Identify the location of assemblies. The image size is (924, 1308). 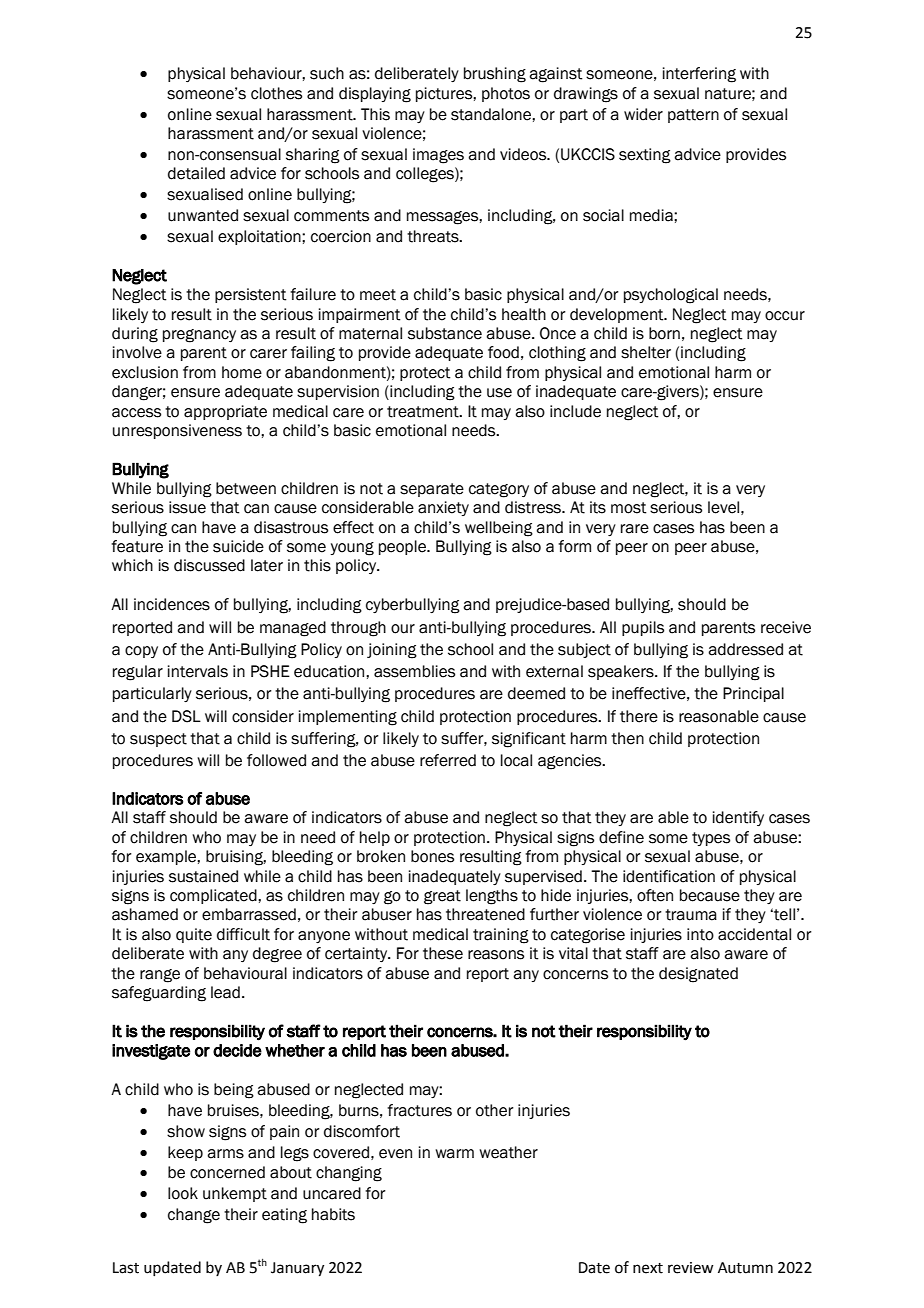
(414, 671).
